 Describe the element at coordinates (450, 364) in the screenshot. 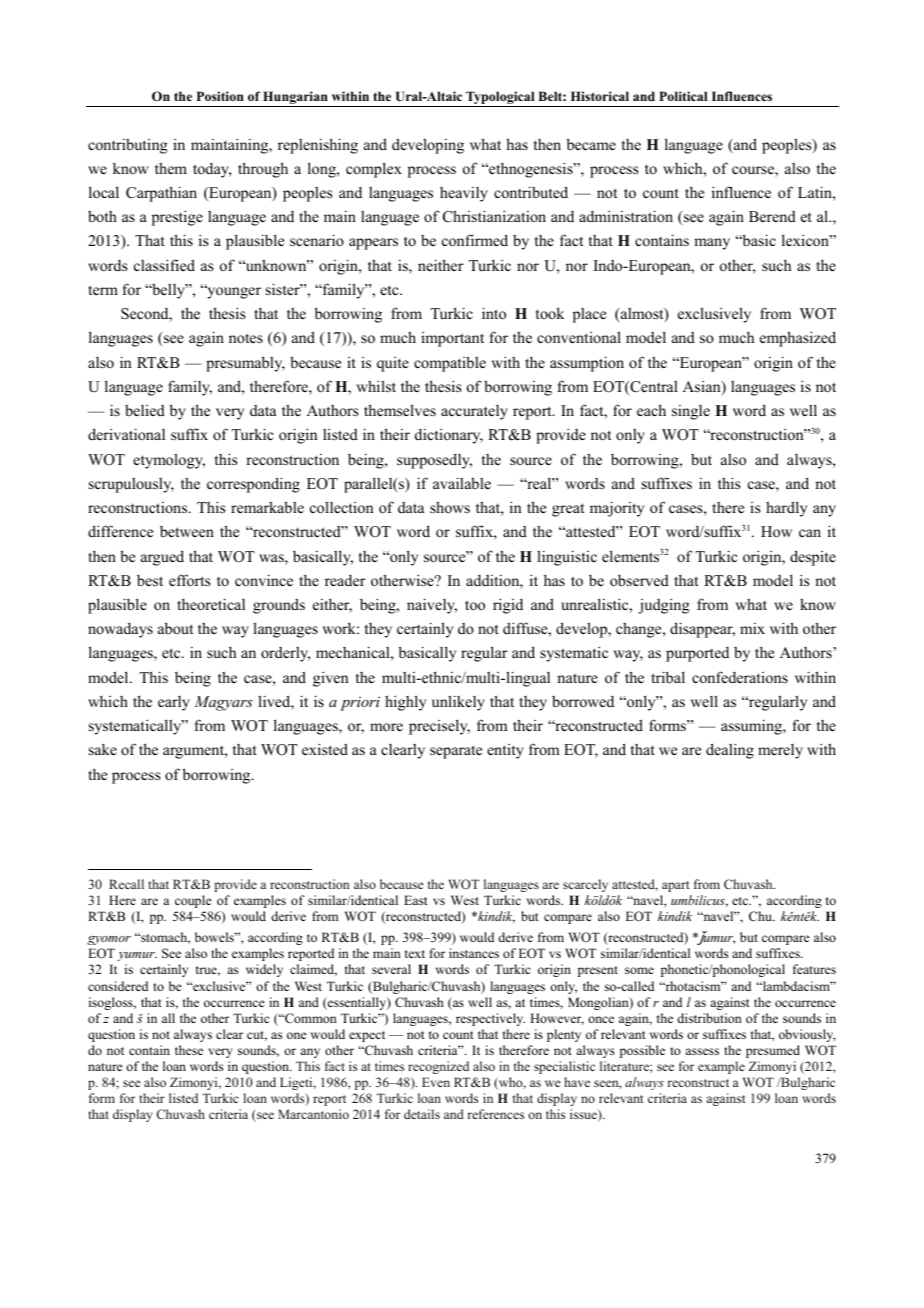

I see `compatible` at that location.
